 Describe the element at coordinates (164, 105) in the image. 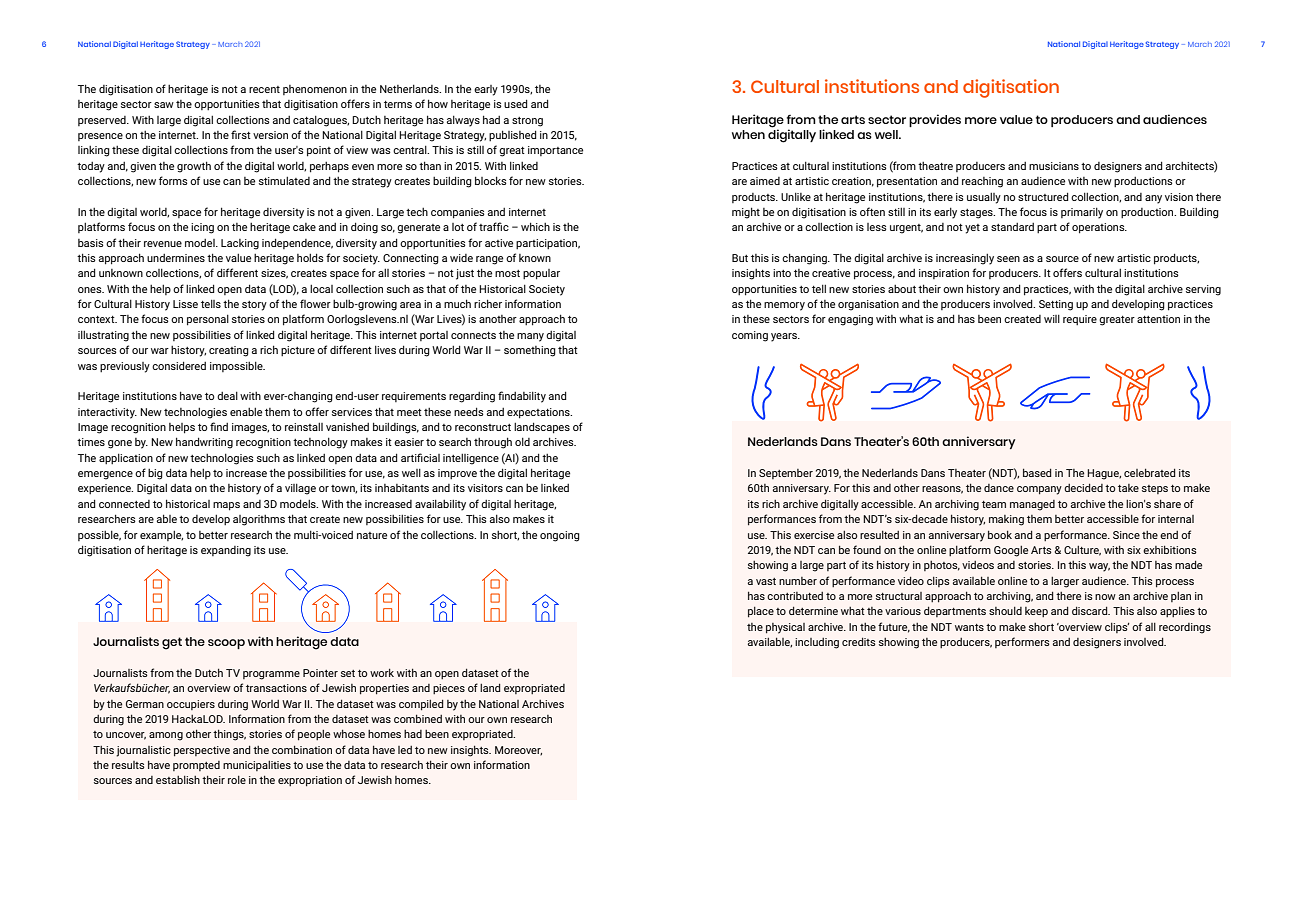

I see `saw` at that location.
